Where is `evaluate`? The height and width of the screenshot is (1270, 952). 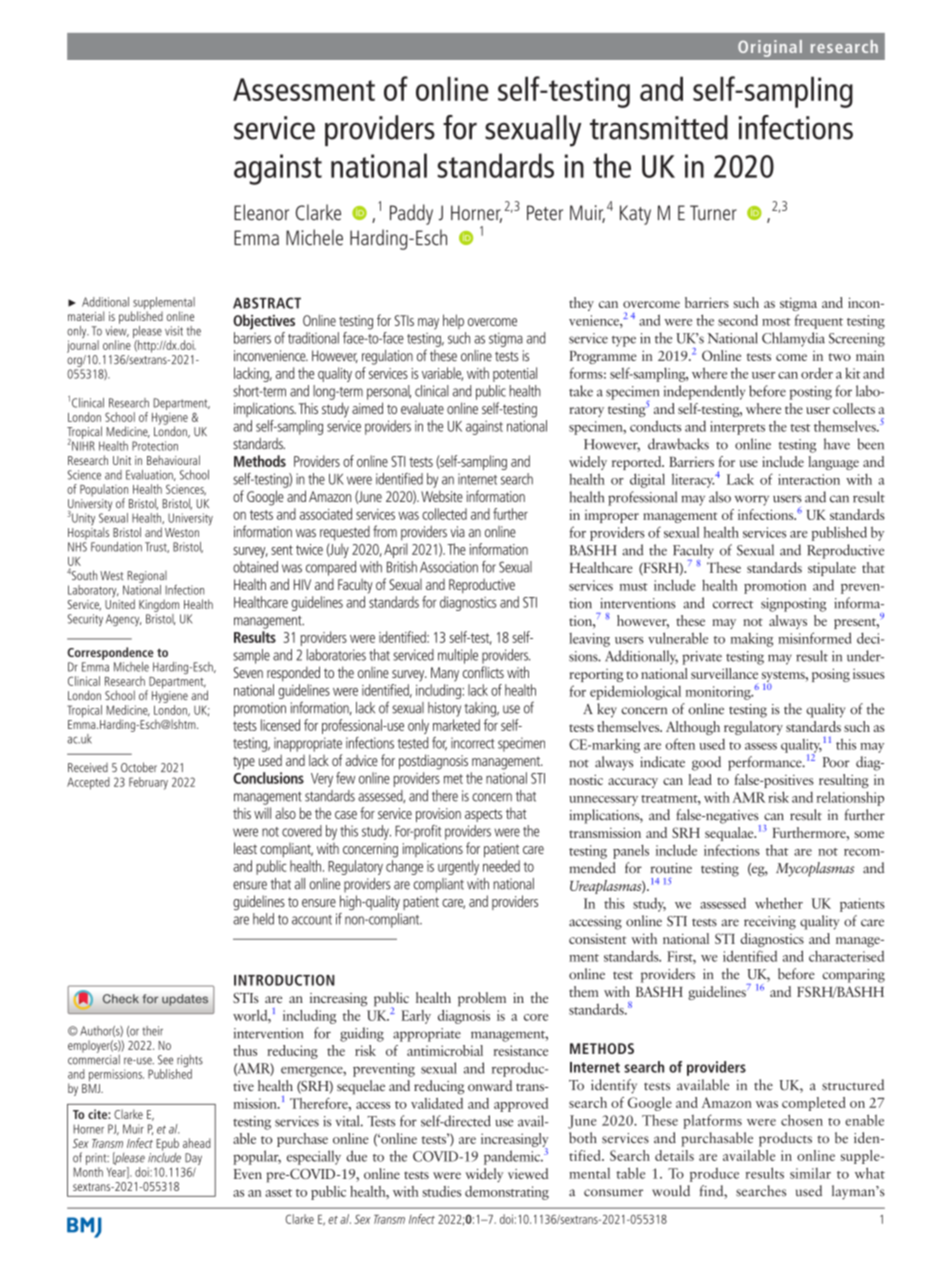
evaluate is located at coordinates (422, 408).
